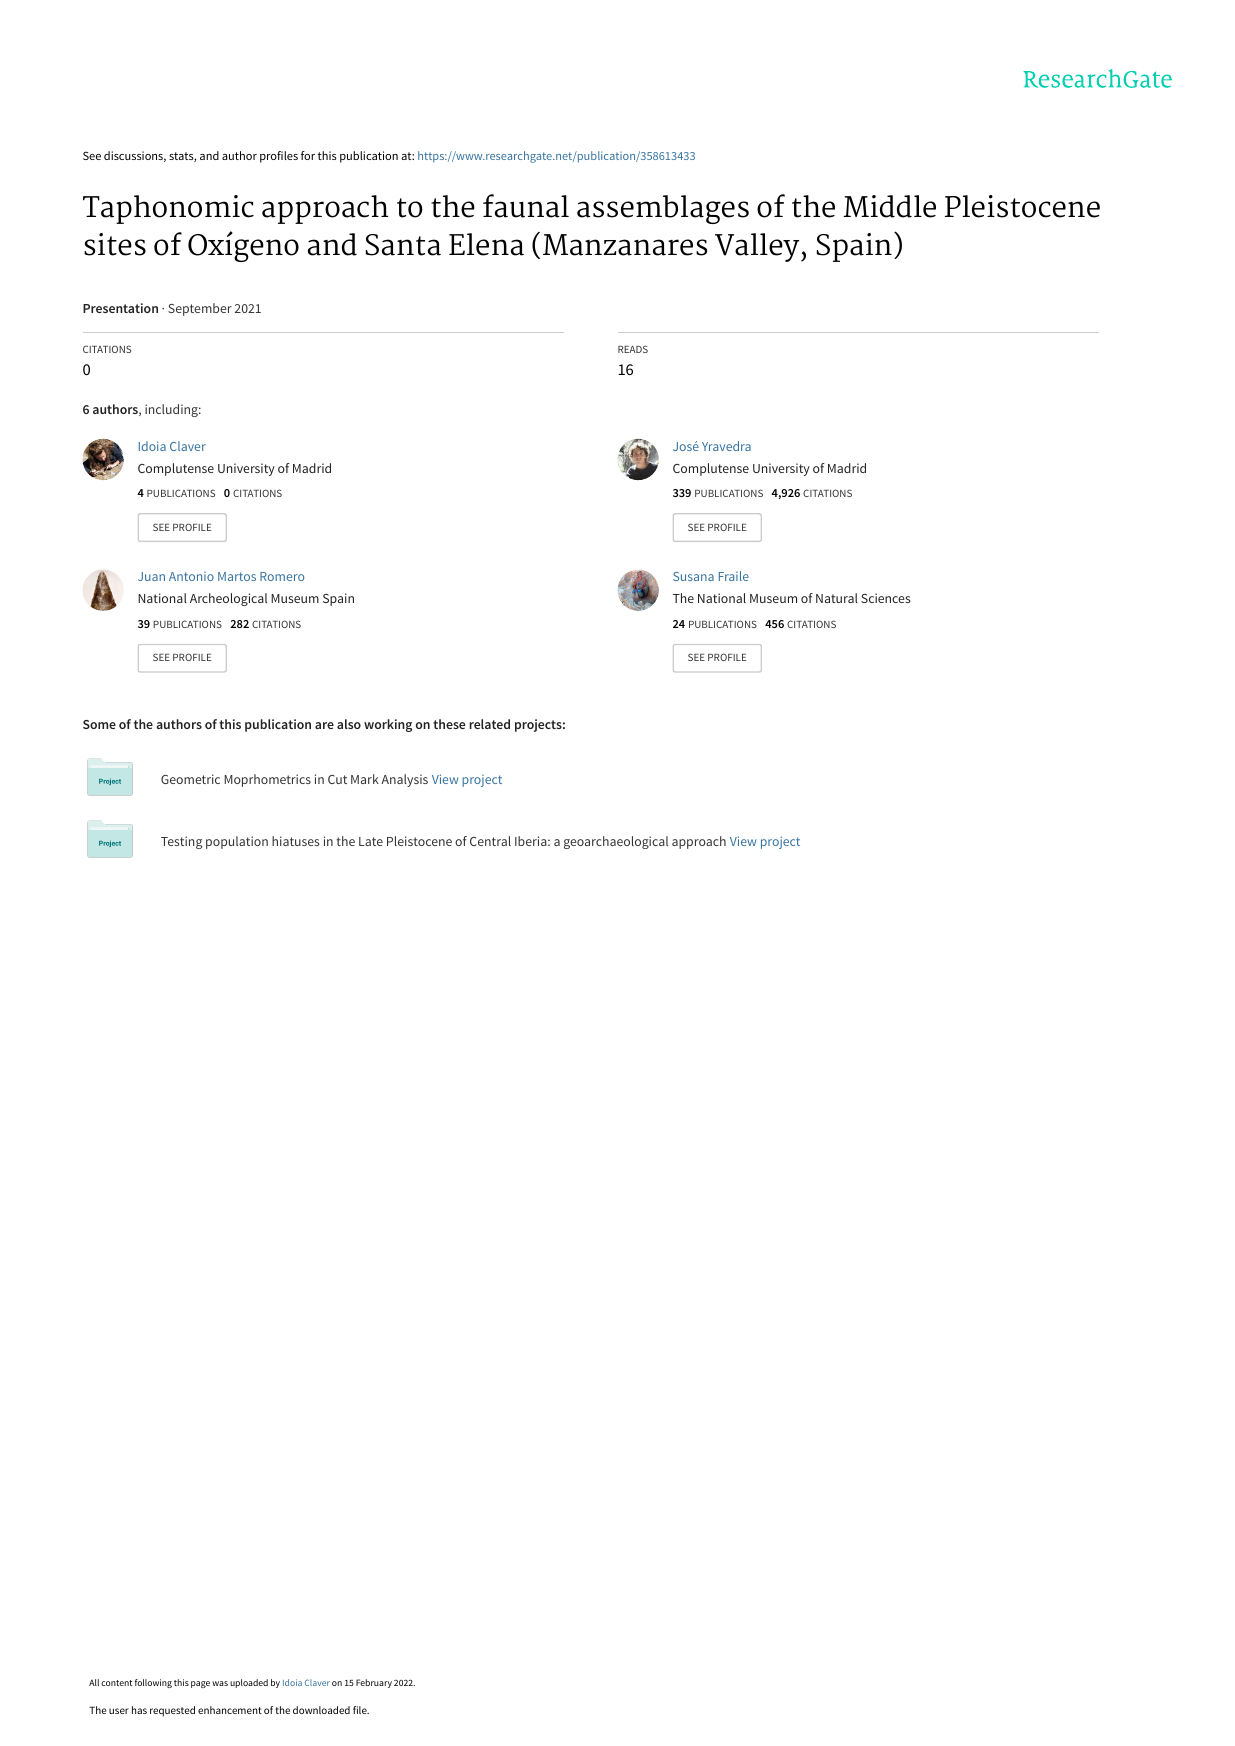  I want to click on February, so click(374, 1683).
